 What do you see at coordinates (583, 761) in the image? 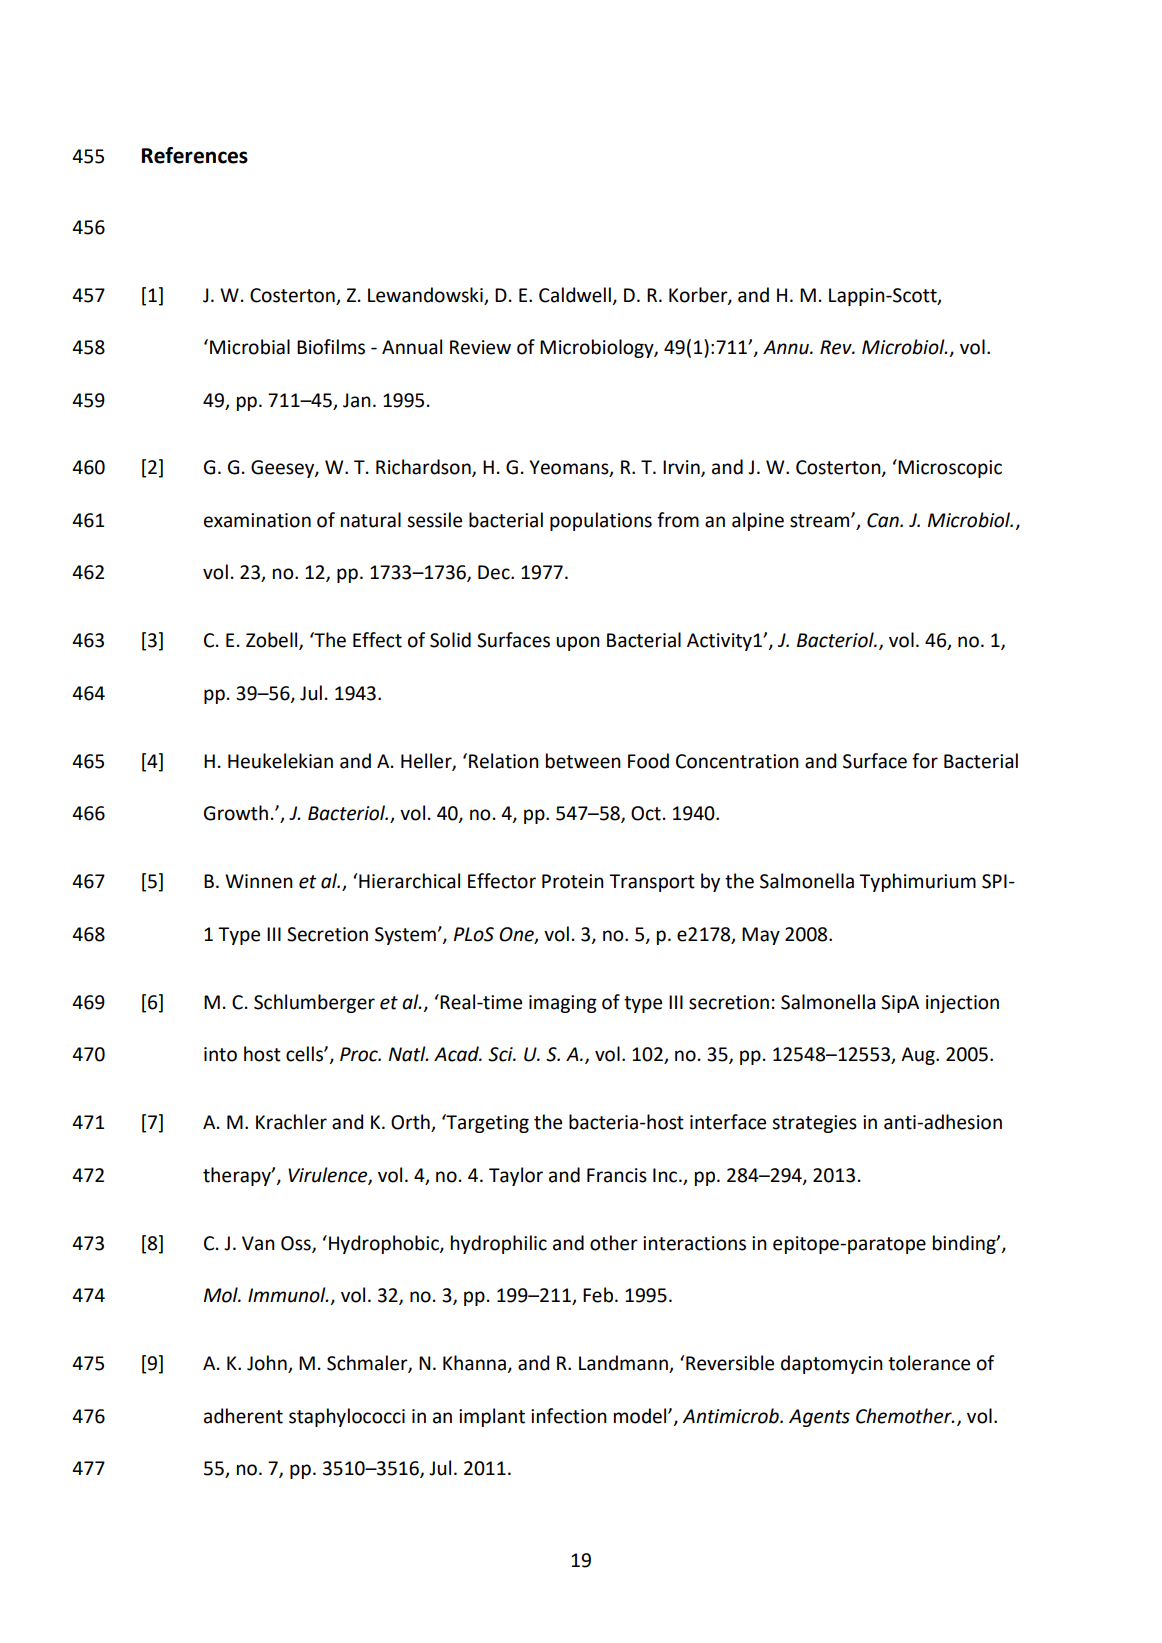
I see `between` at bounding box center [583, 761].
